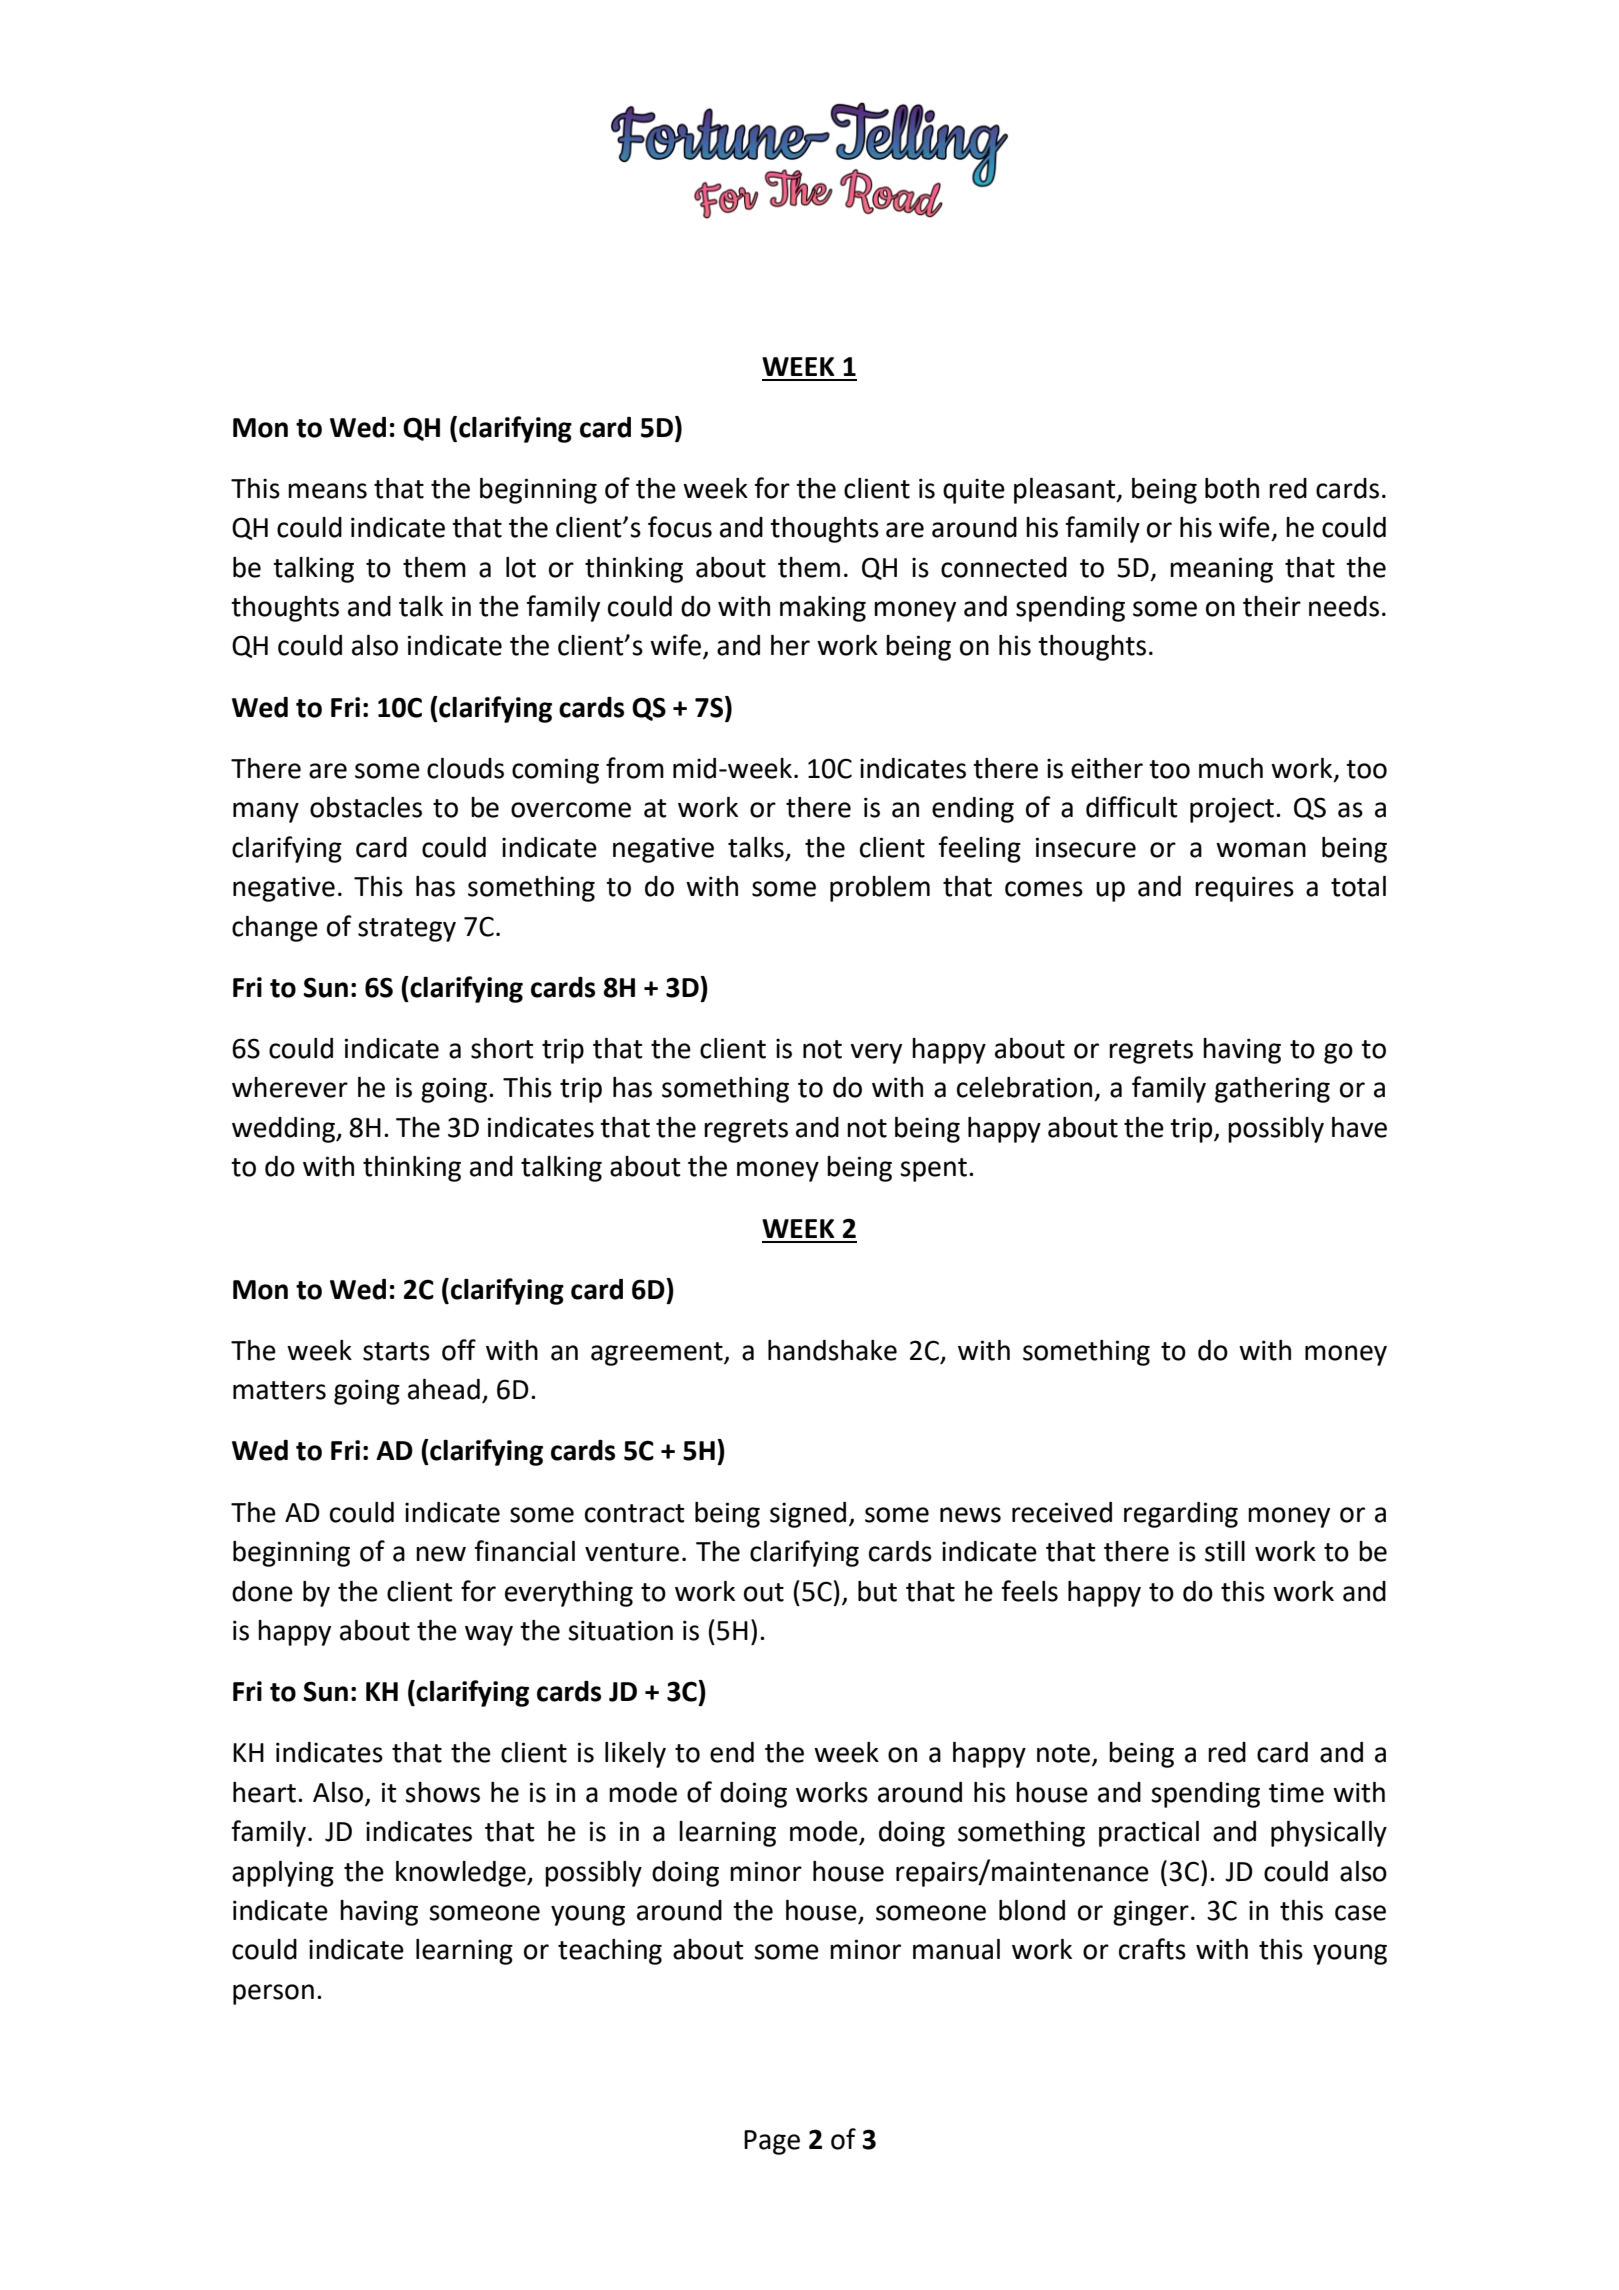  I want to click on meaning, so click(1221, 570).
